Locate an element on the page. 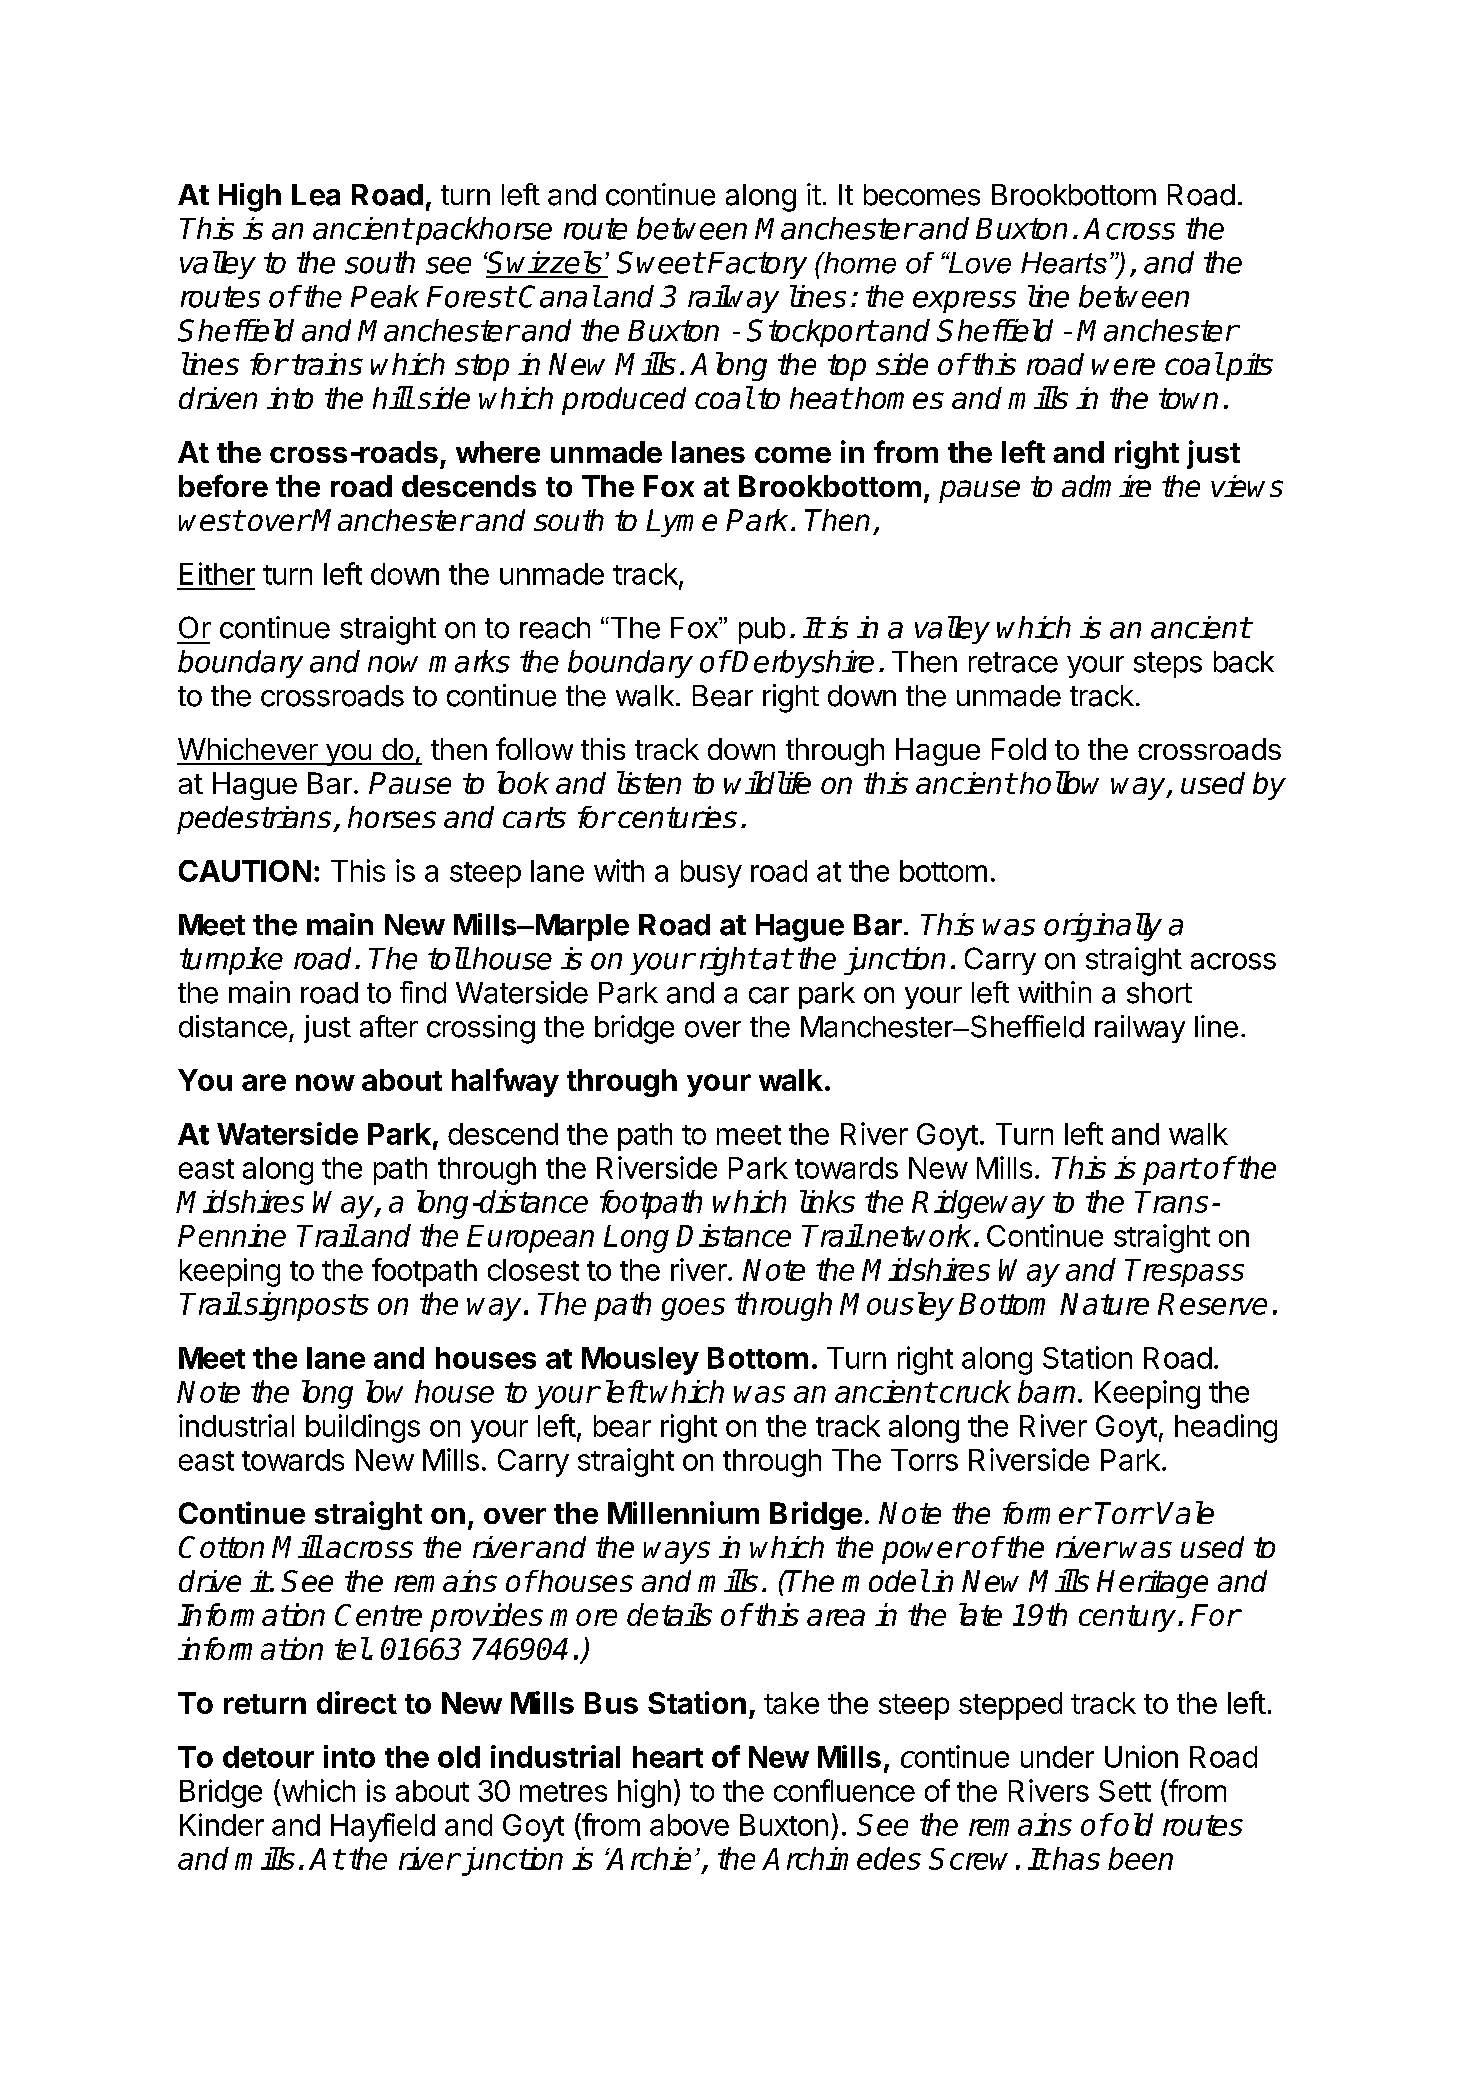 The image size is (1465, 2074). Factory is located at coordinates (757, 265).
